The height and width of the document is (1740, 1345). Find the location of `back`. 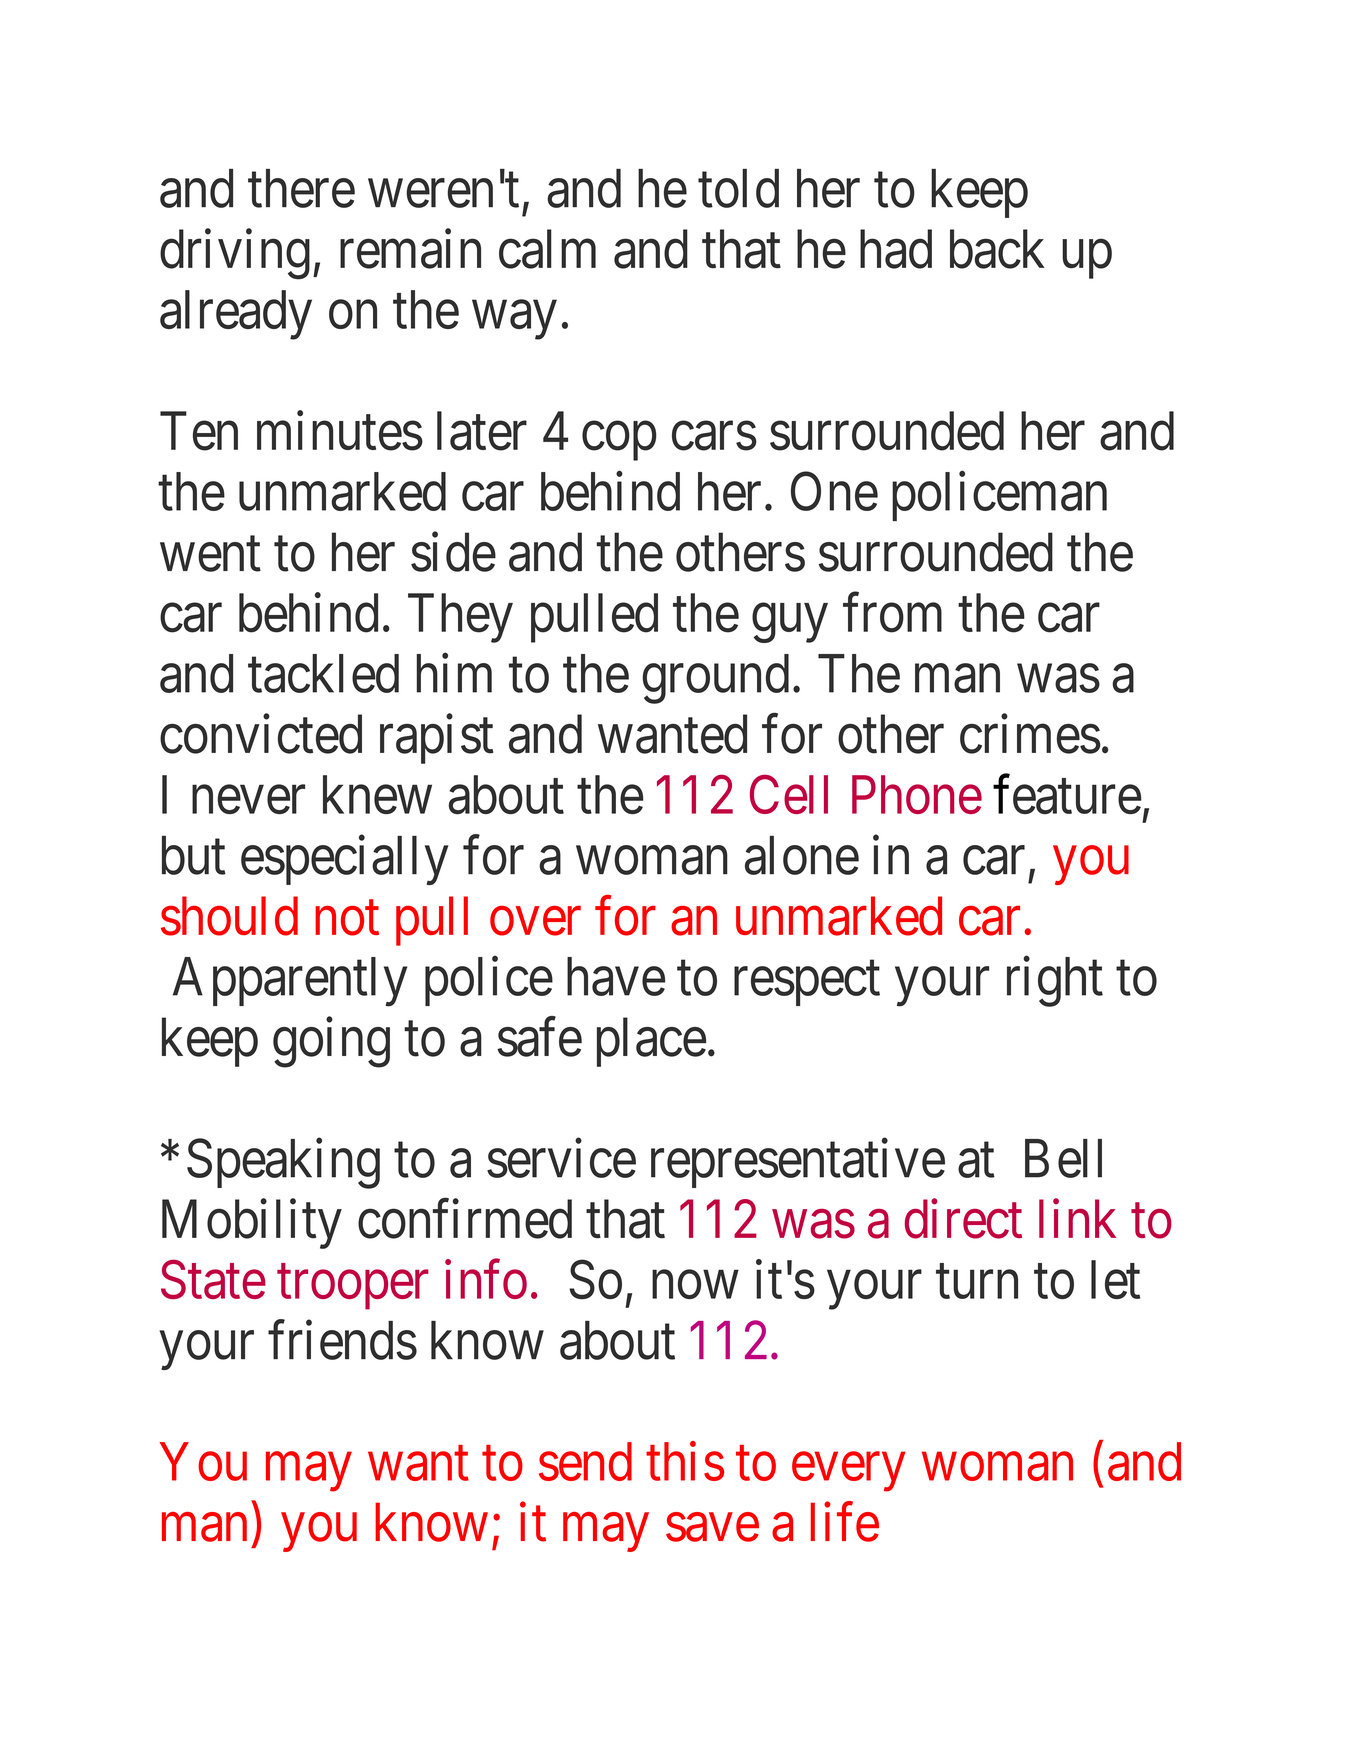

back is located at coordinates (997, 249).
